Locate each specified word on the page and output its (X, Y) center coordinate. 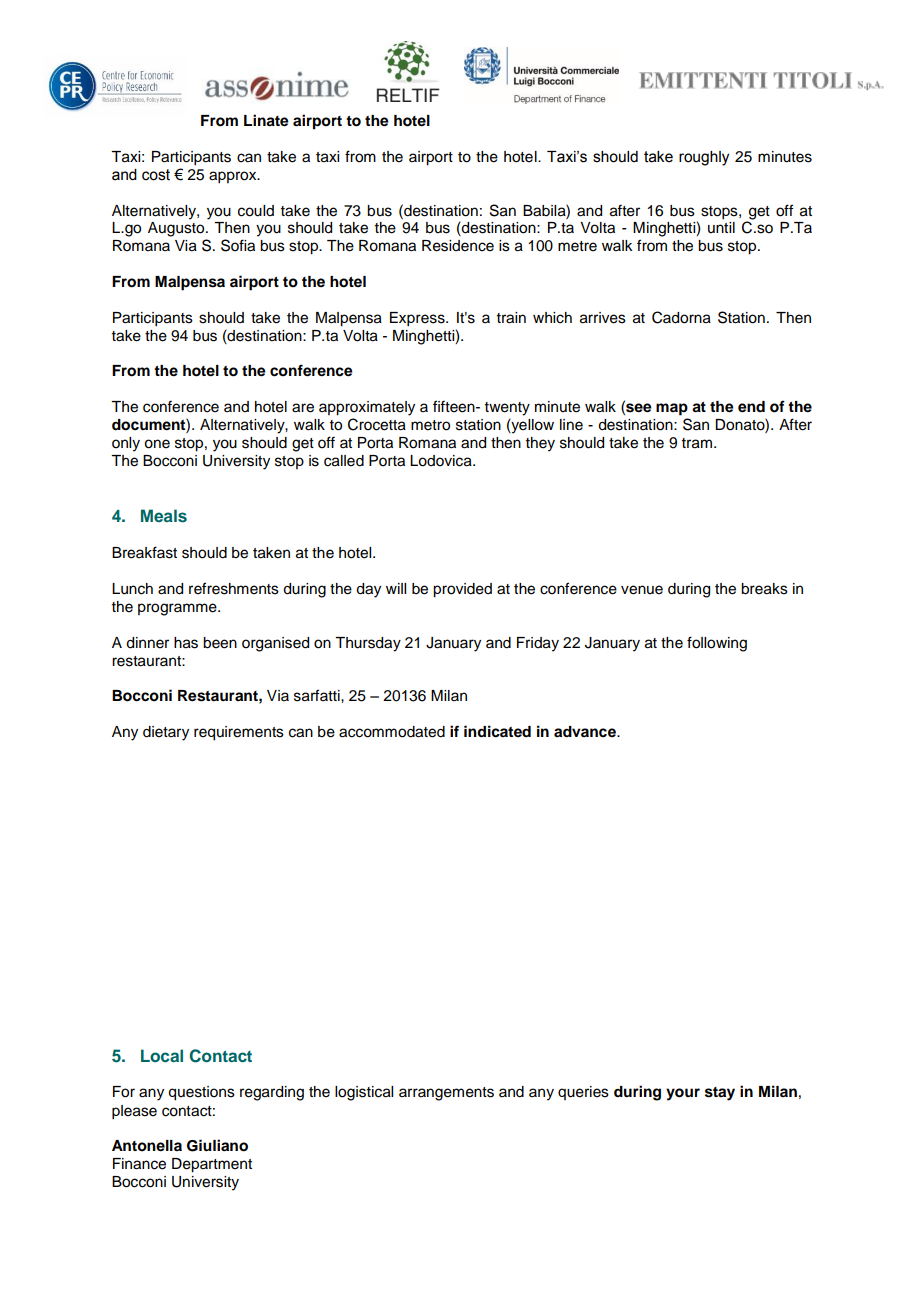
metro (430, 425)
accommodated (392, 732)
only (126, 444)
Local (162, 1055)
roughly (704, 158)
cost (156, 175)
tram (697, 443)
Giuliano (217, 1145)
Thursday (368, 644)
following (717, 644)
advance (586, 731)
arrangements (446, 1094)
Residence (458, 246)
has (186, 643)
